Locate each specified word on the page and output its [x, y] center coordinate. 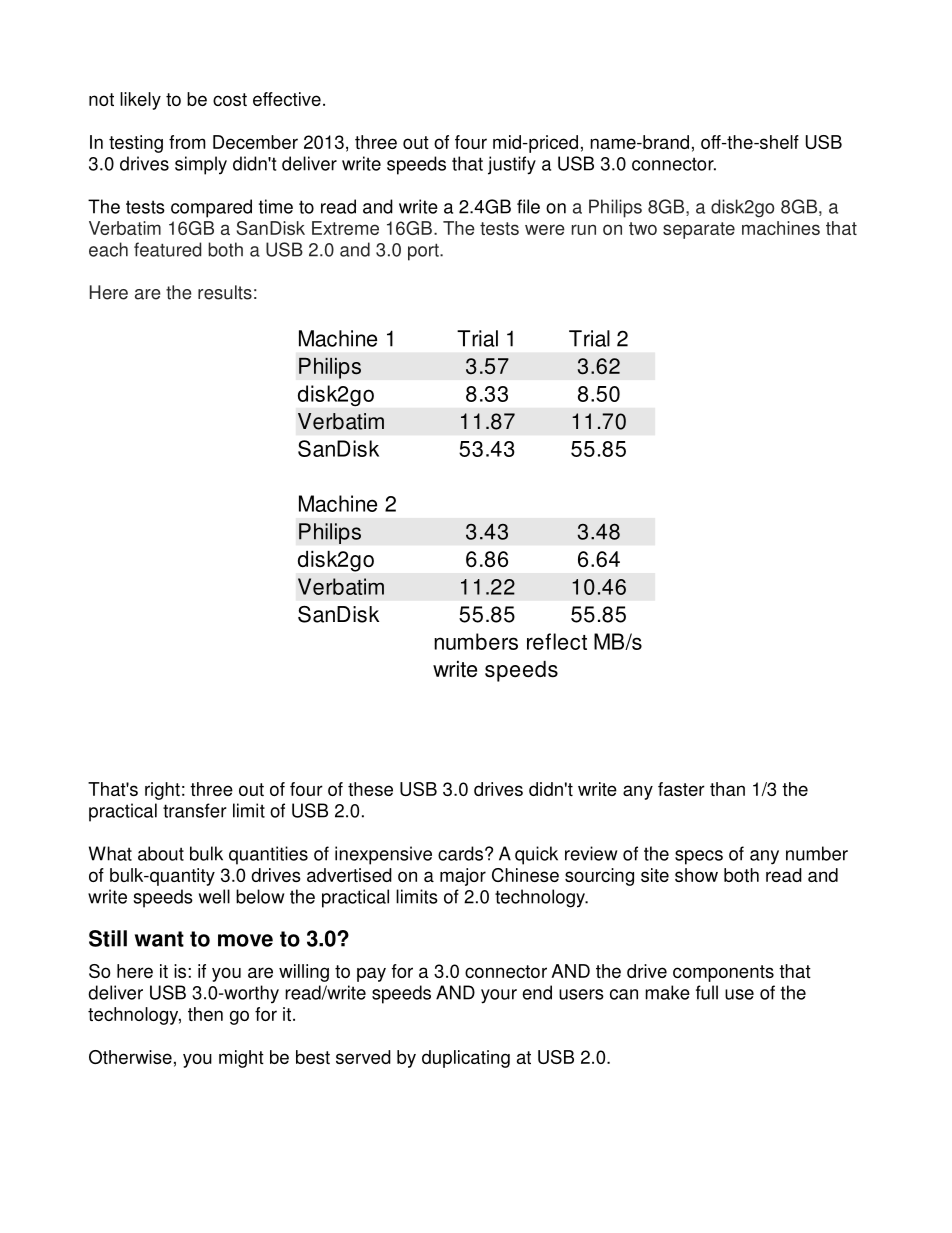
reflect [557, 641]
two [643, 228]
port [424, 252]
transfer [195, 810]
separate [699, 230]
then [205, 1014]
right [162, 791]
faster [681, 789]
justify [512, 165]
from [187, 142]
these [370, 789]
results [225, 292]
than [727, 789]
